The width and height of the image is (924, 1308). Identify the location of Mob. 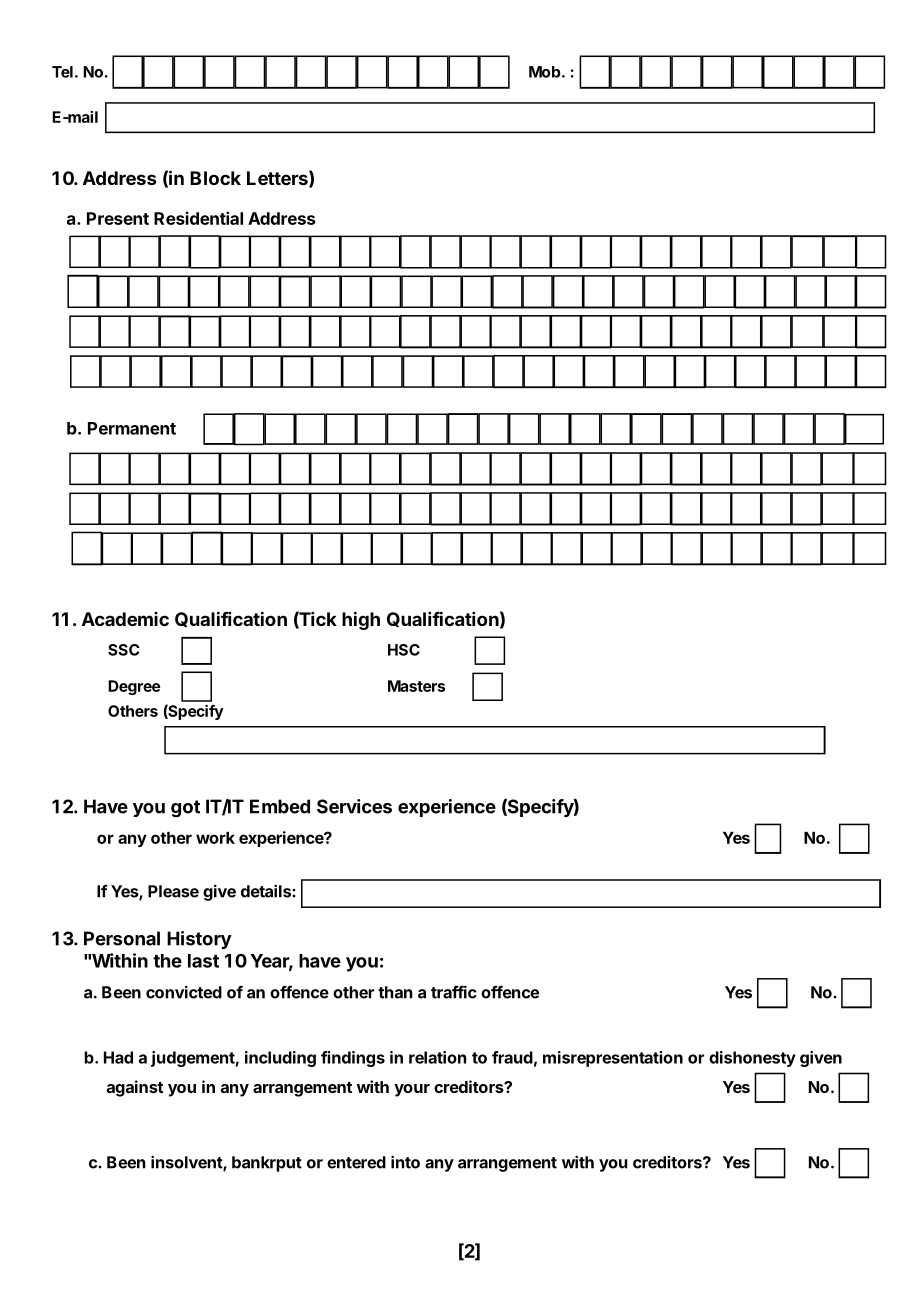
(544, 72).
